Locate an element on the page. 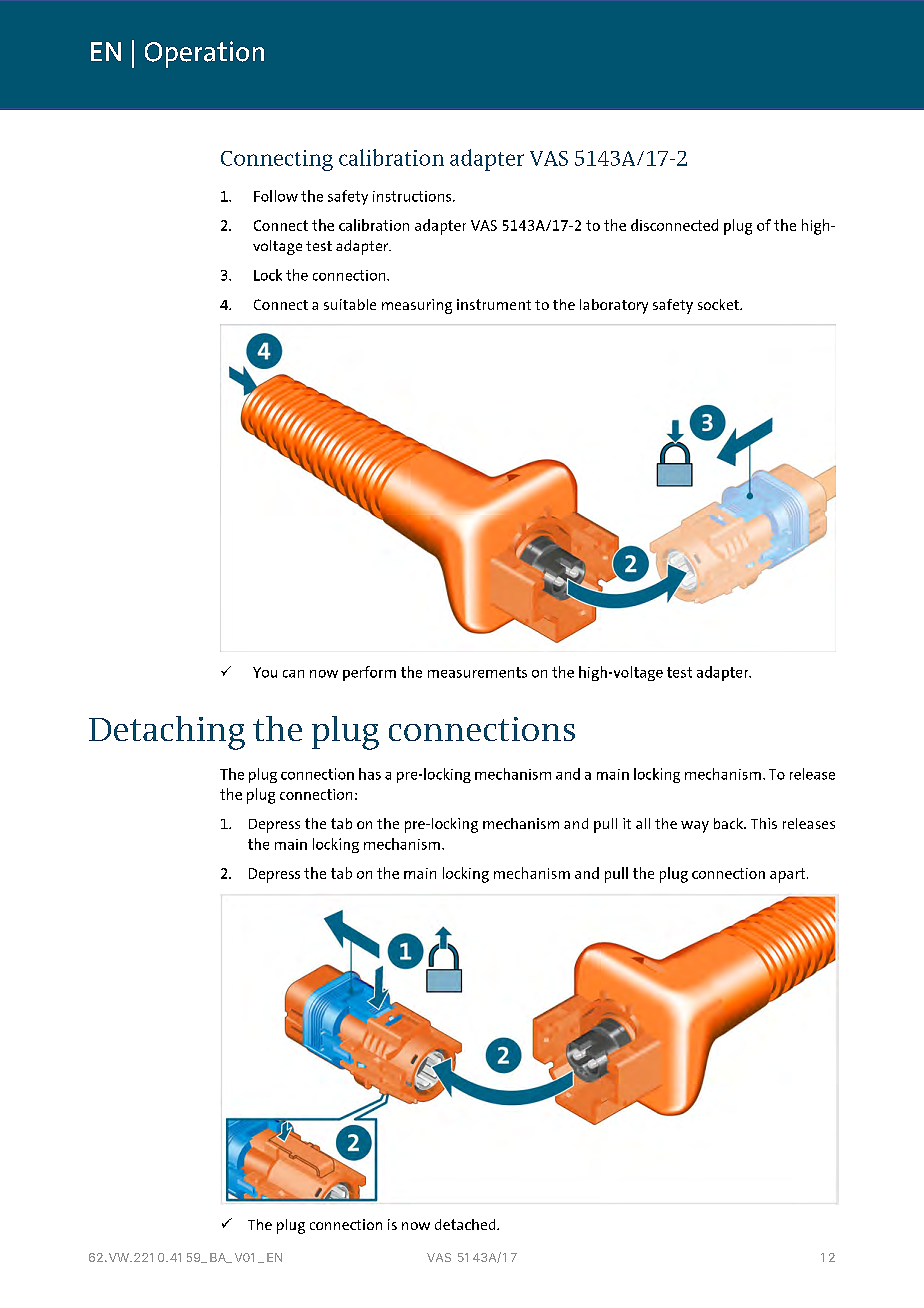 This page has height=1308, width=924. measurements is located at coordinates (477, 672).
